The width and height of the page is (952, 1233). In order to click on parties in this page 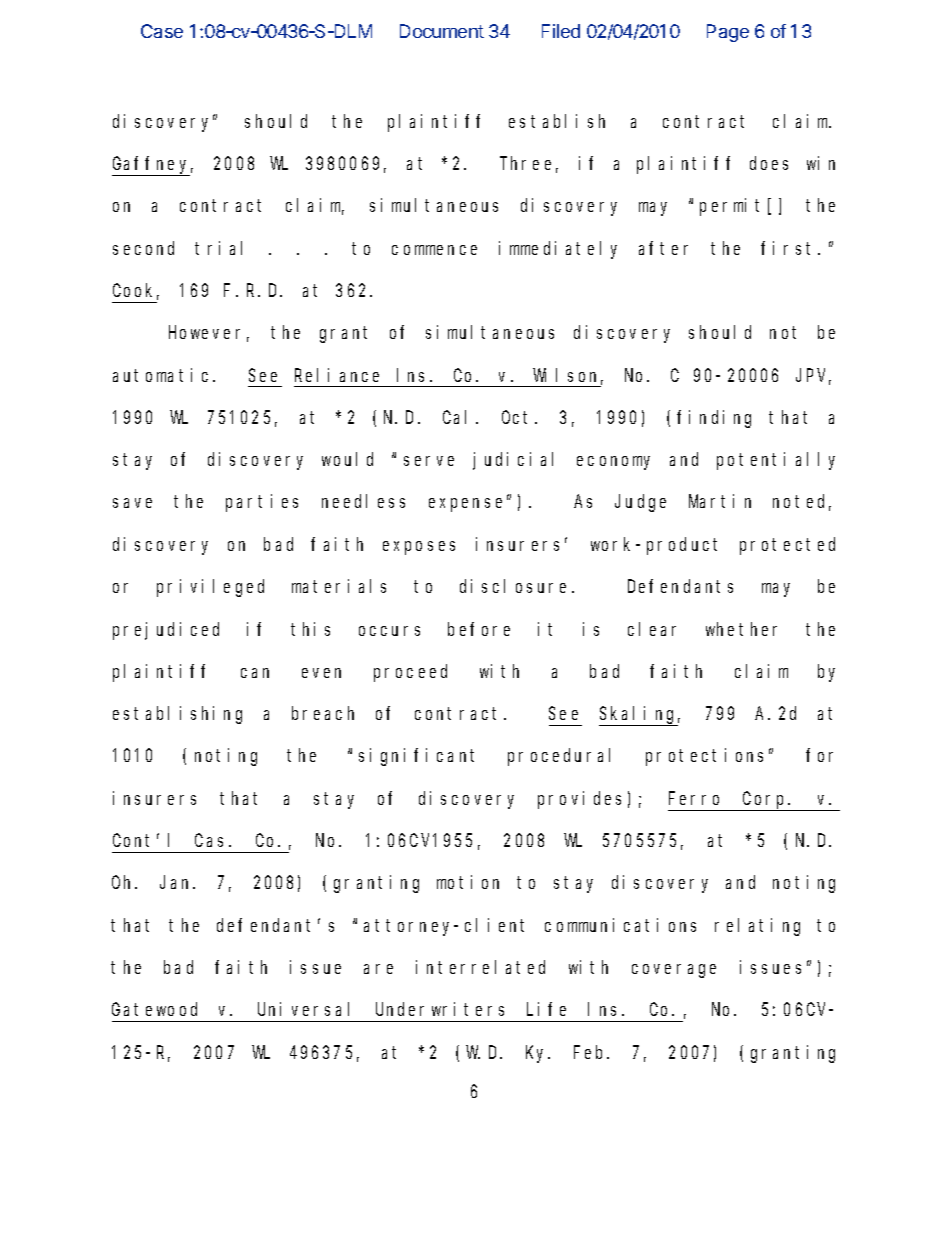, I will do `click(262, 503)`.
